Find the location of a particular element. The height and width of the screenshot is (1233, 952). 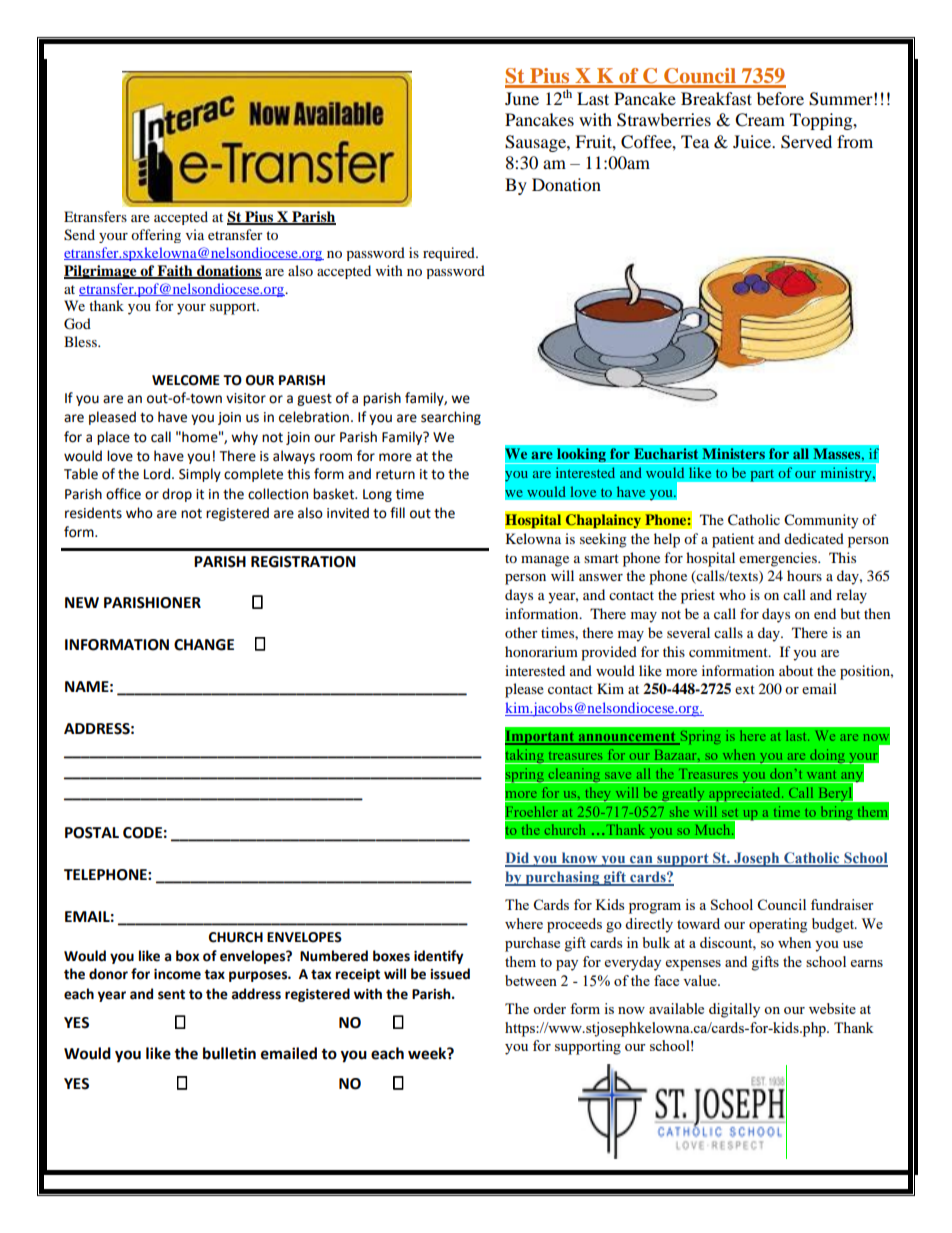

sent is located at coordinates (171, 994).
